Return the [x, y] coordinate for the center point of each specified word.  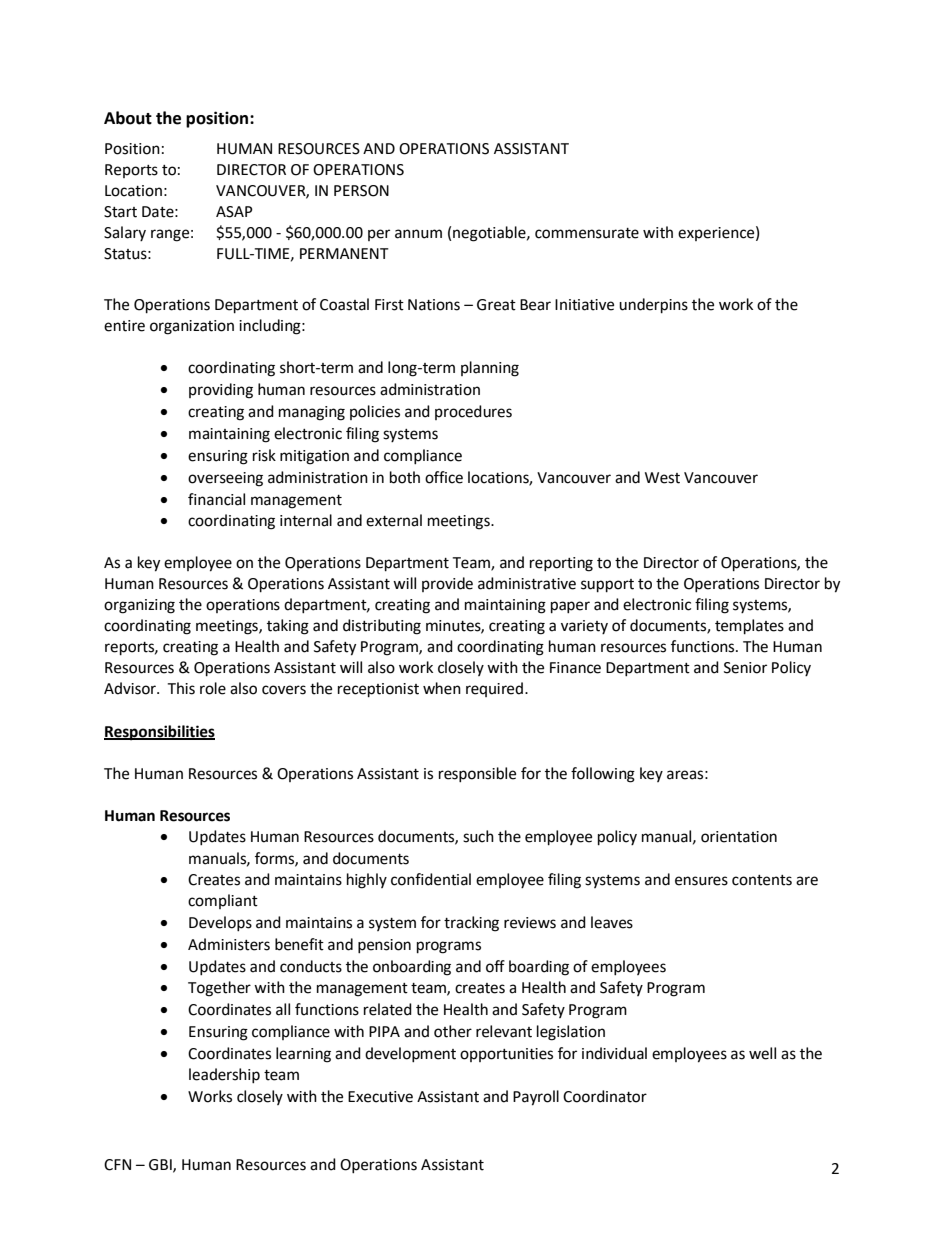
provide [447, 584]
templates [749, 627]
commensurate [587, 233]
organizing [139, 606]
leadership [224, 1075]
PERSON [361, 191]
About [128, 118]
